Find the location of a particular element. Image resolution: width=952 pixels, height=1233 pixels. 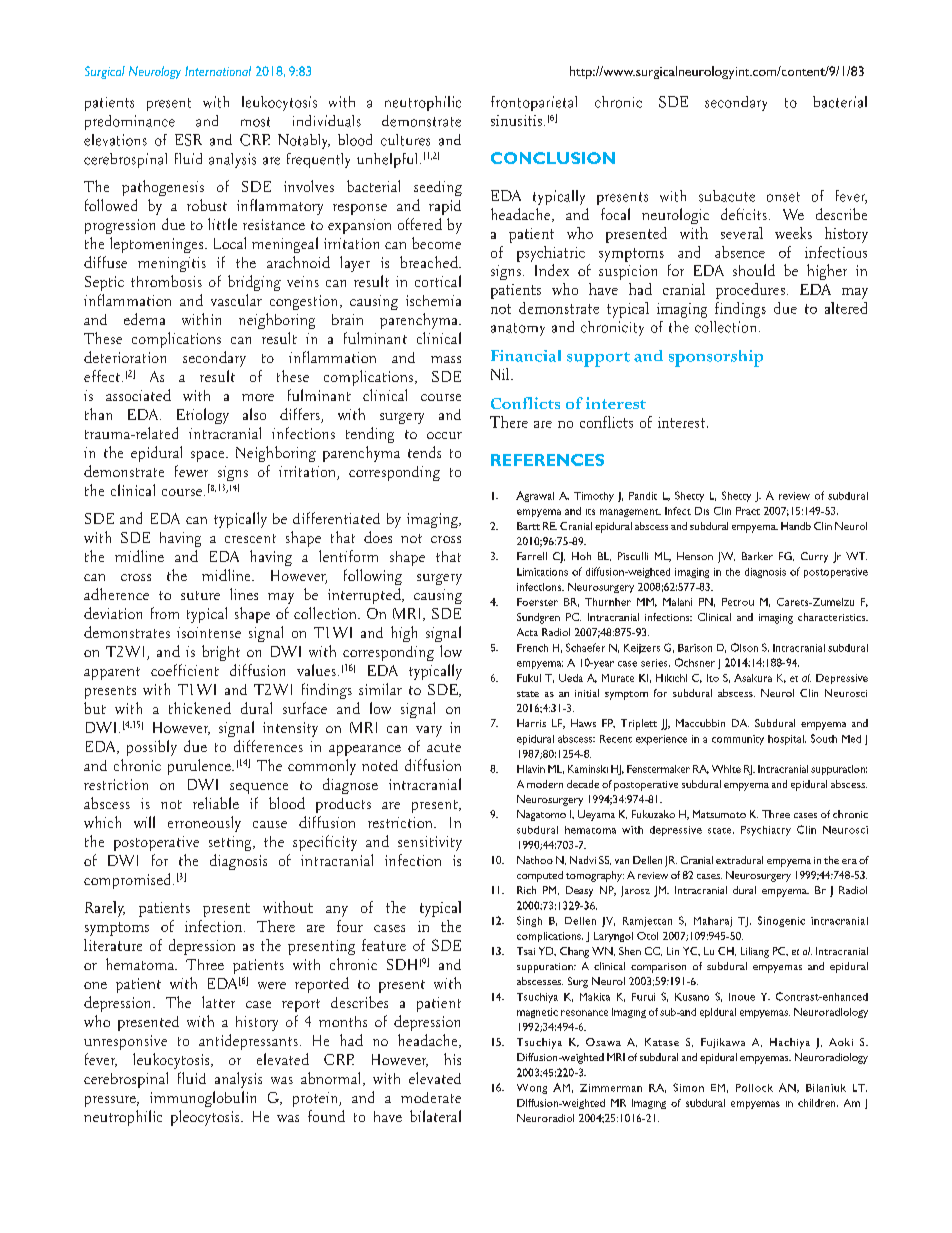

immunoglobulin is located at coordinates (203, 1099).
